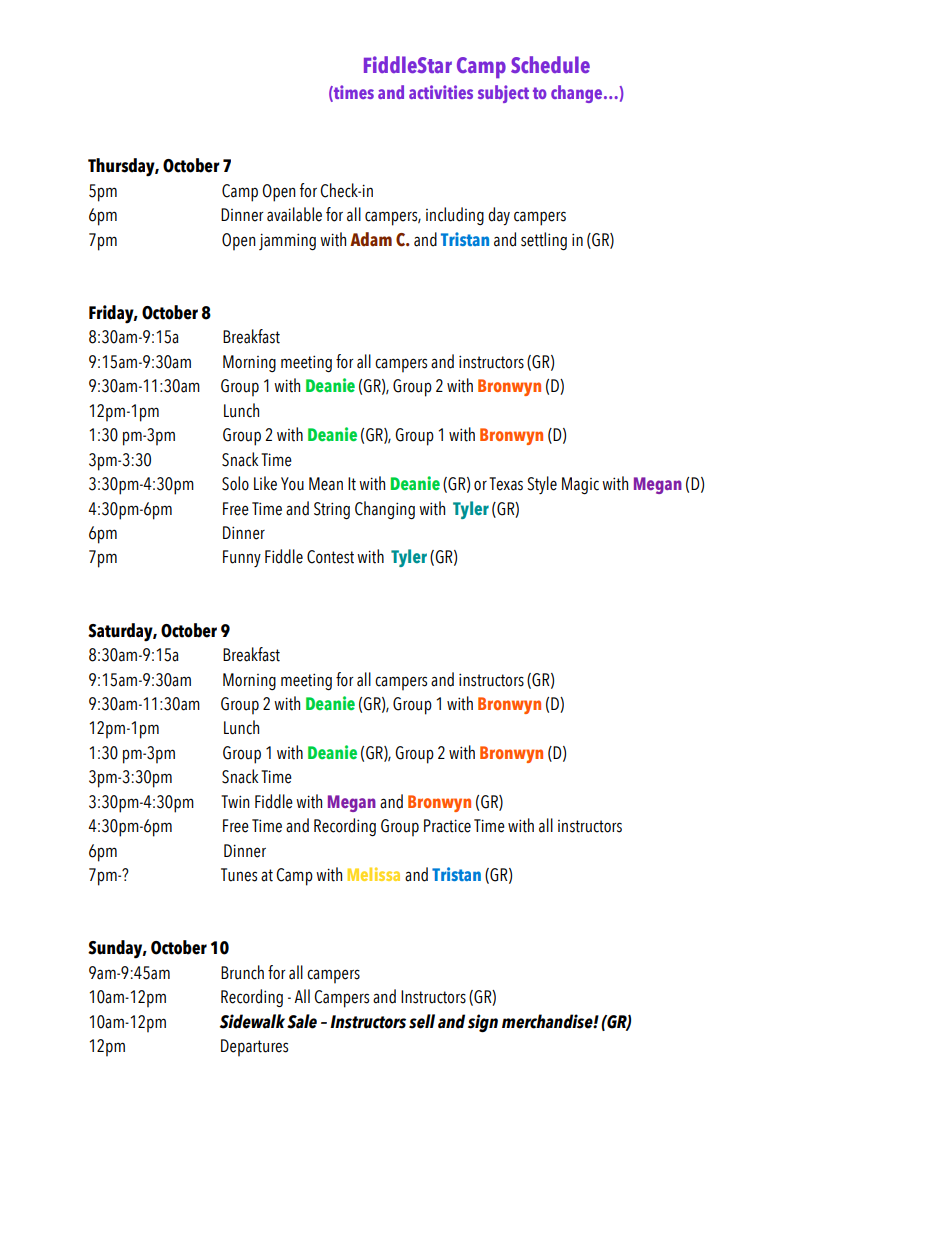  Describe the element at coordinates (550, 64) in the screenshot. I see `Schedule` at that location.
